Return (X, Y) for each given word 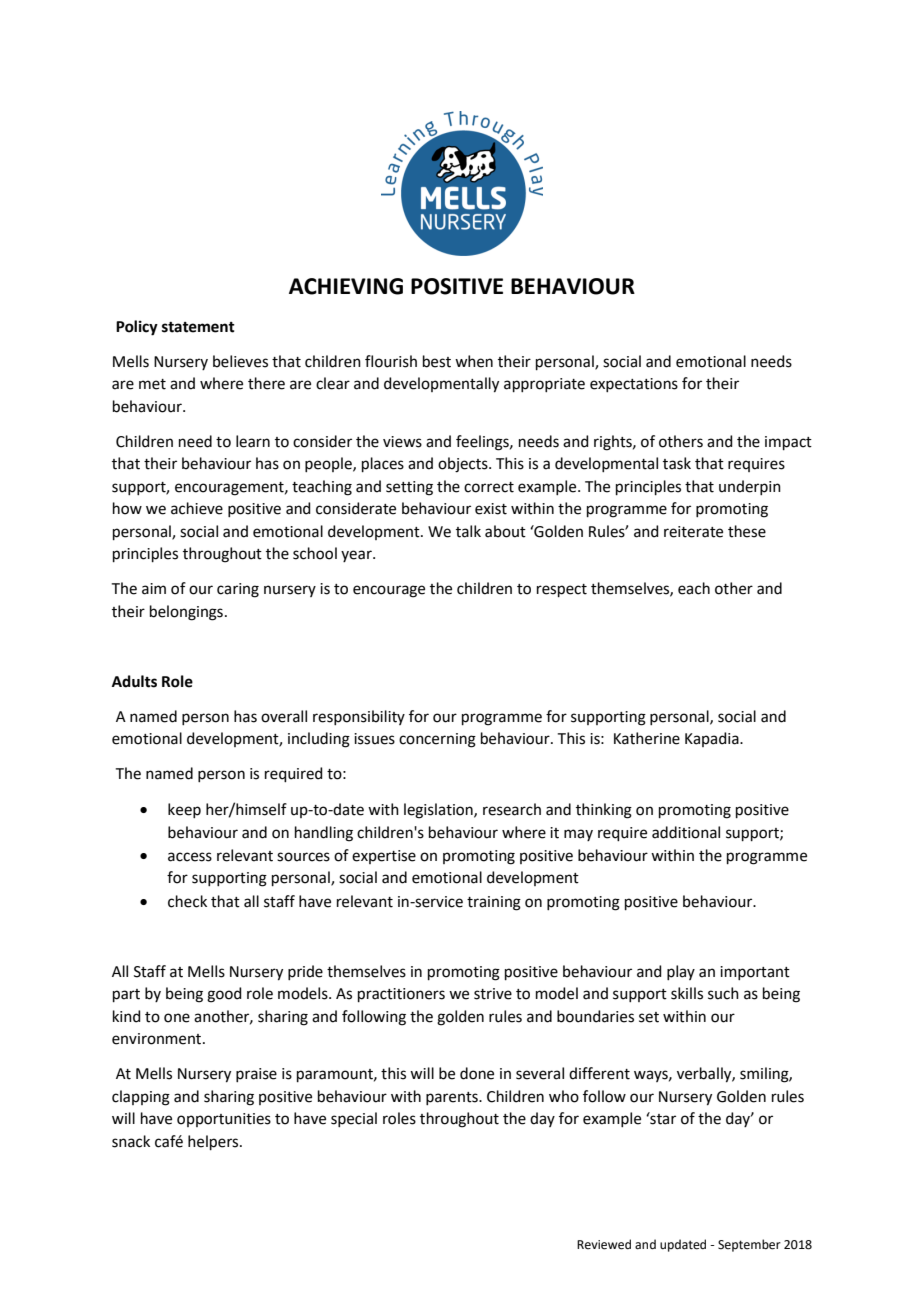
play (681, 972)
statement (198, 327)
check (187, 901)
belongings (186, 613)
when (474, 361)
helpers (214, 1142)
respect (562, 590)
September (749, 1245)
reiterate (693, 532)
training (494, 903)
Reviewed (604, 1244)
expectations (634, 385)
